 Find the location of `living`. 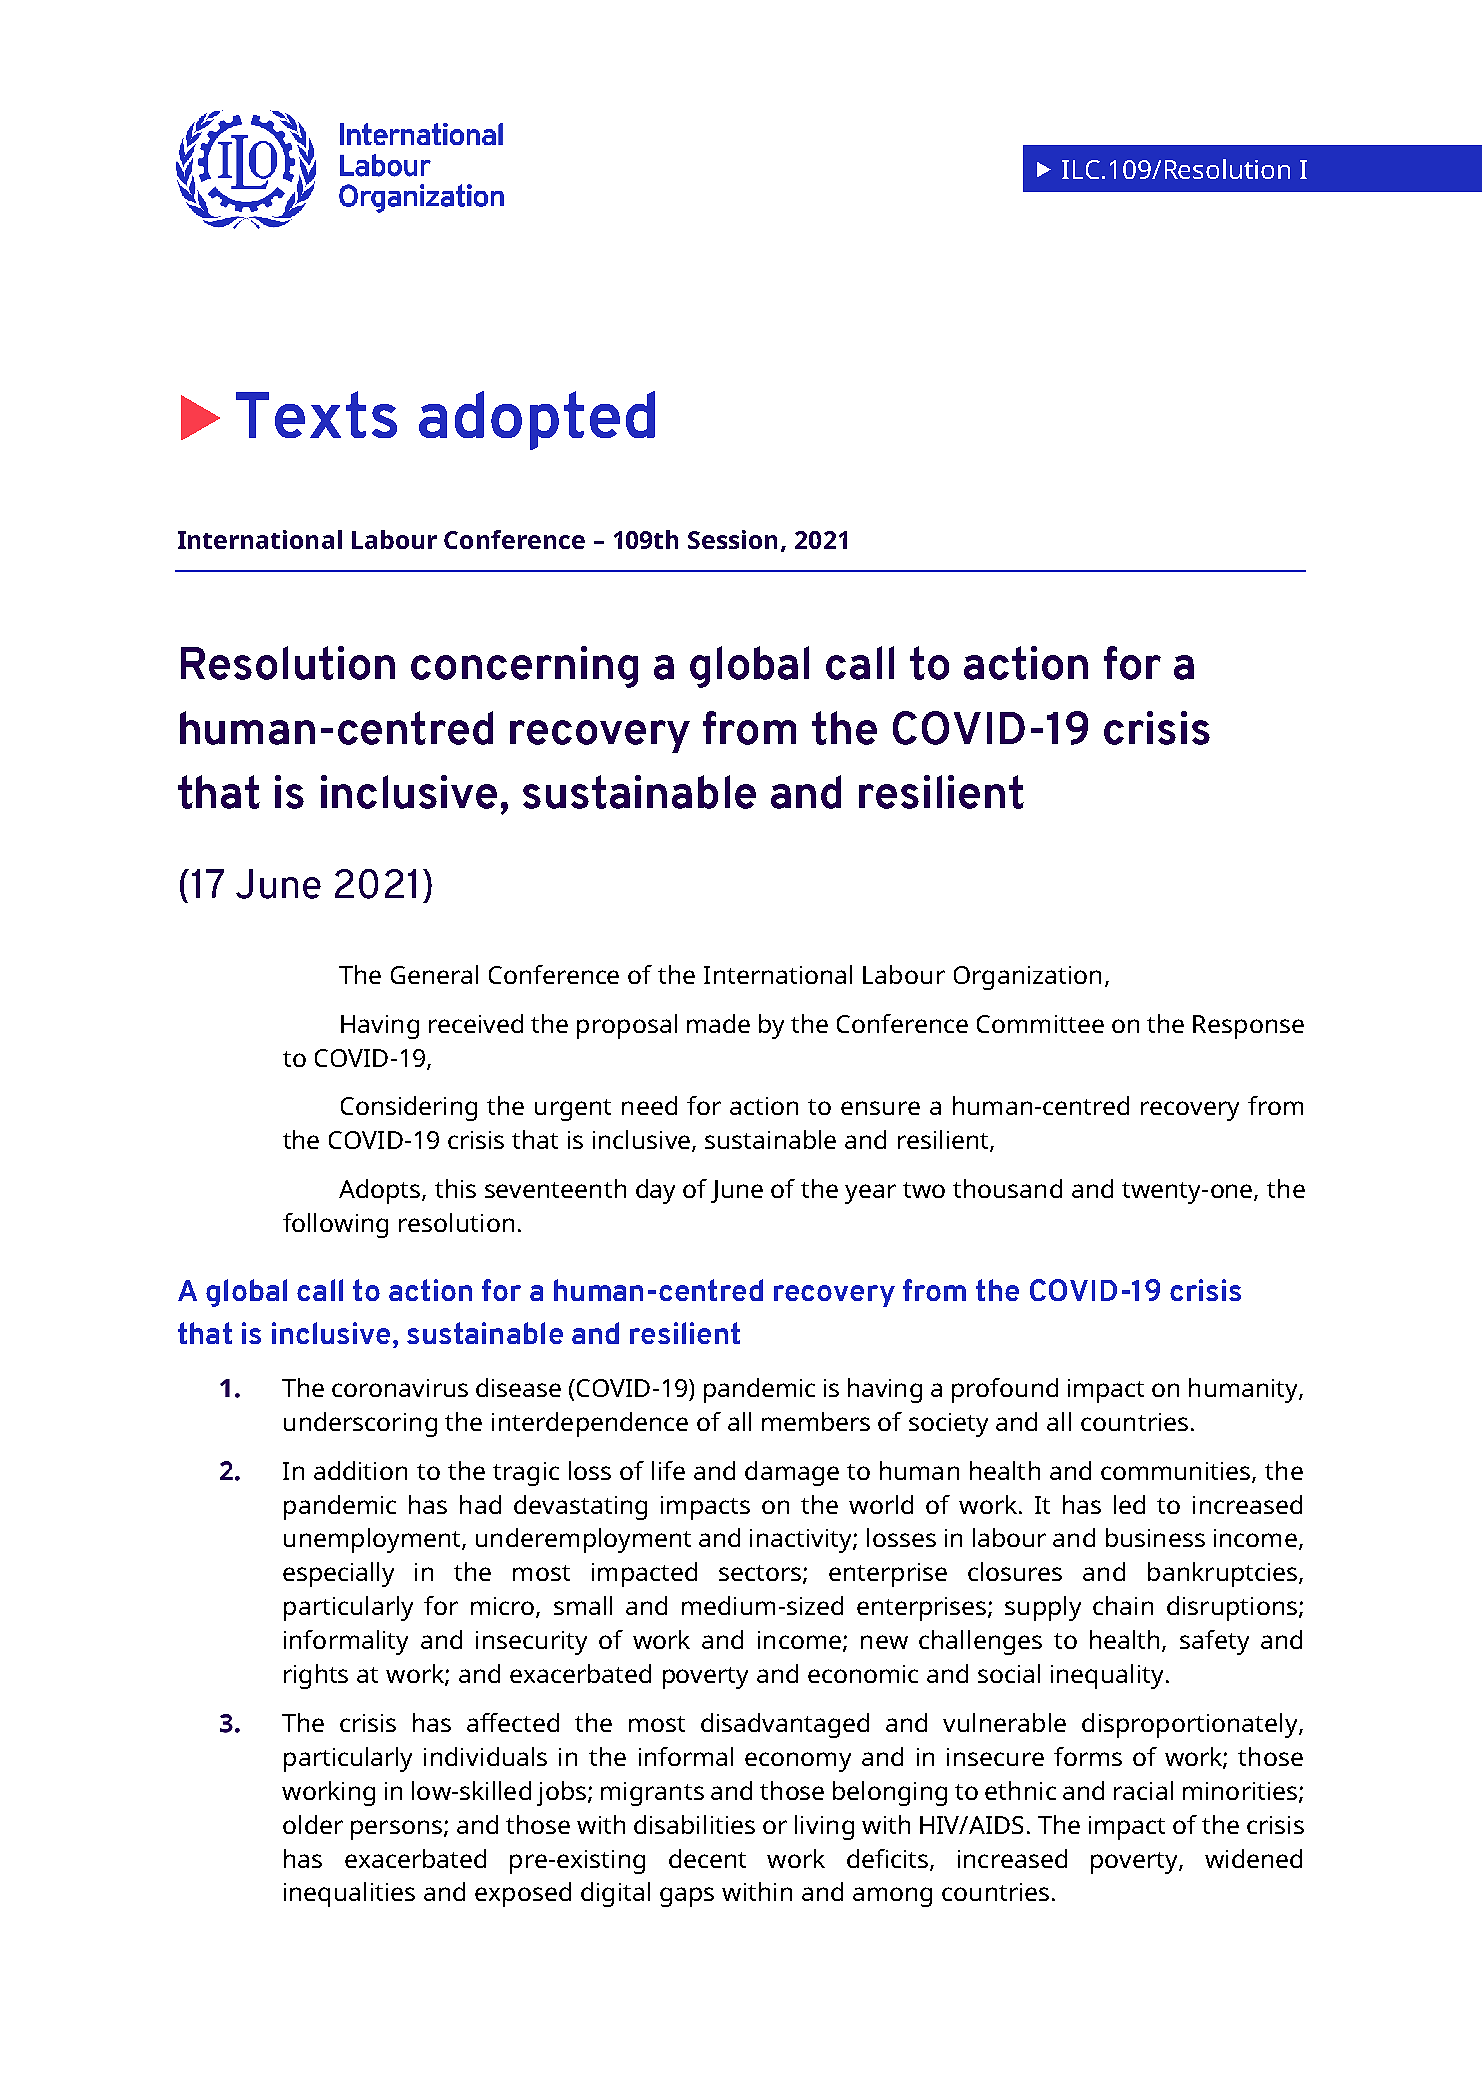

living is located at coordinates (824, 1827).
